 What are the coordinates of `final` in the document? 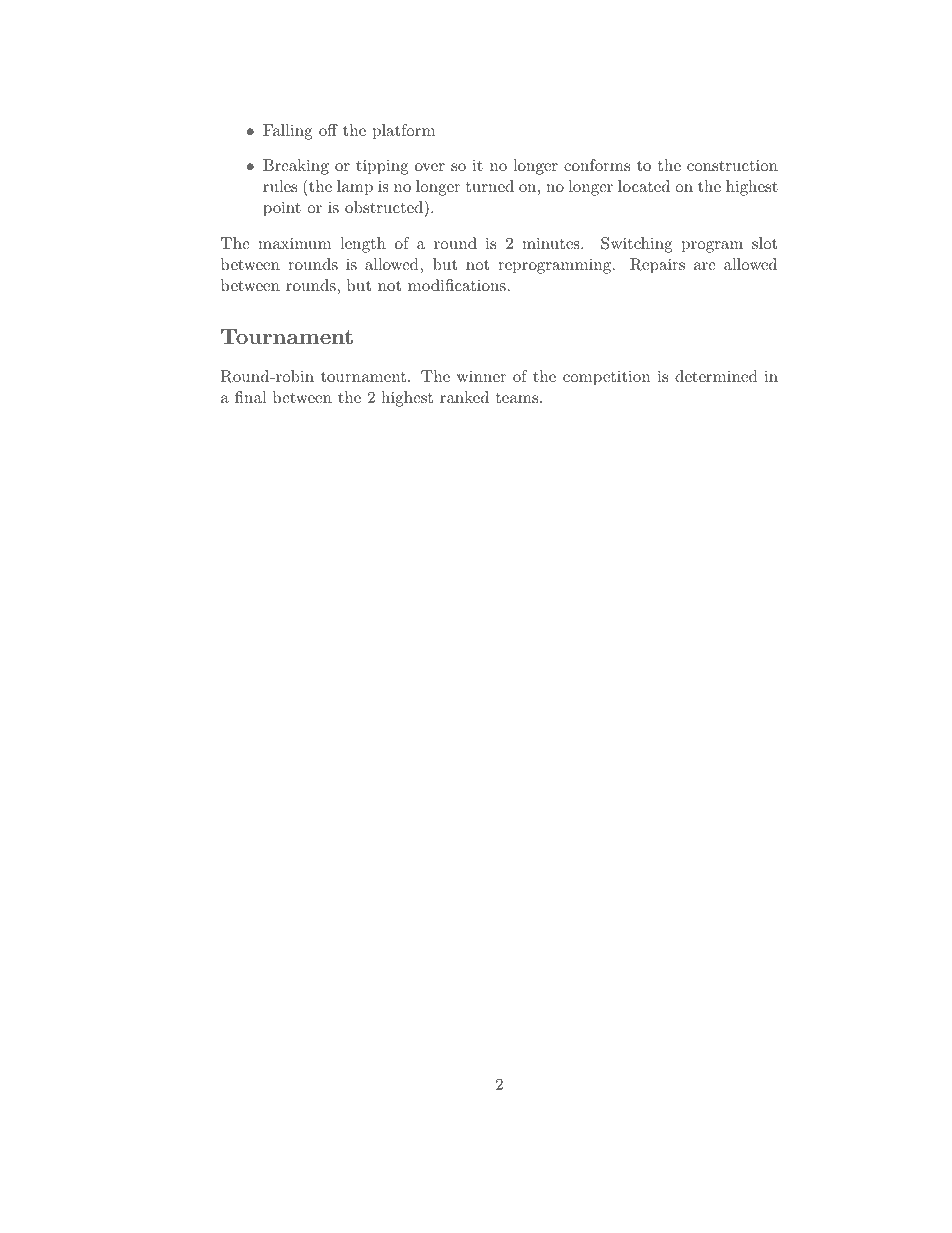 It's located at (250, 397).
